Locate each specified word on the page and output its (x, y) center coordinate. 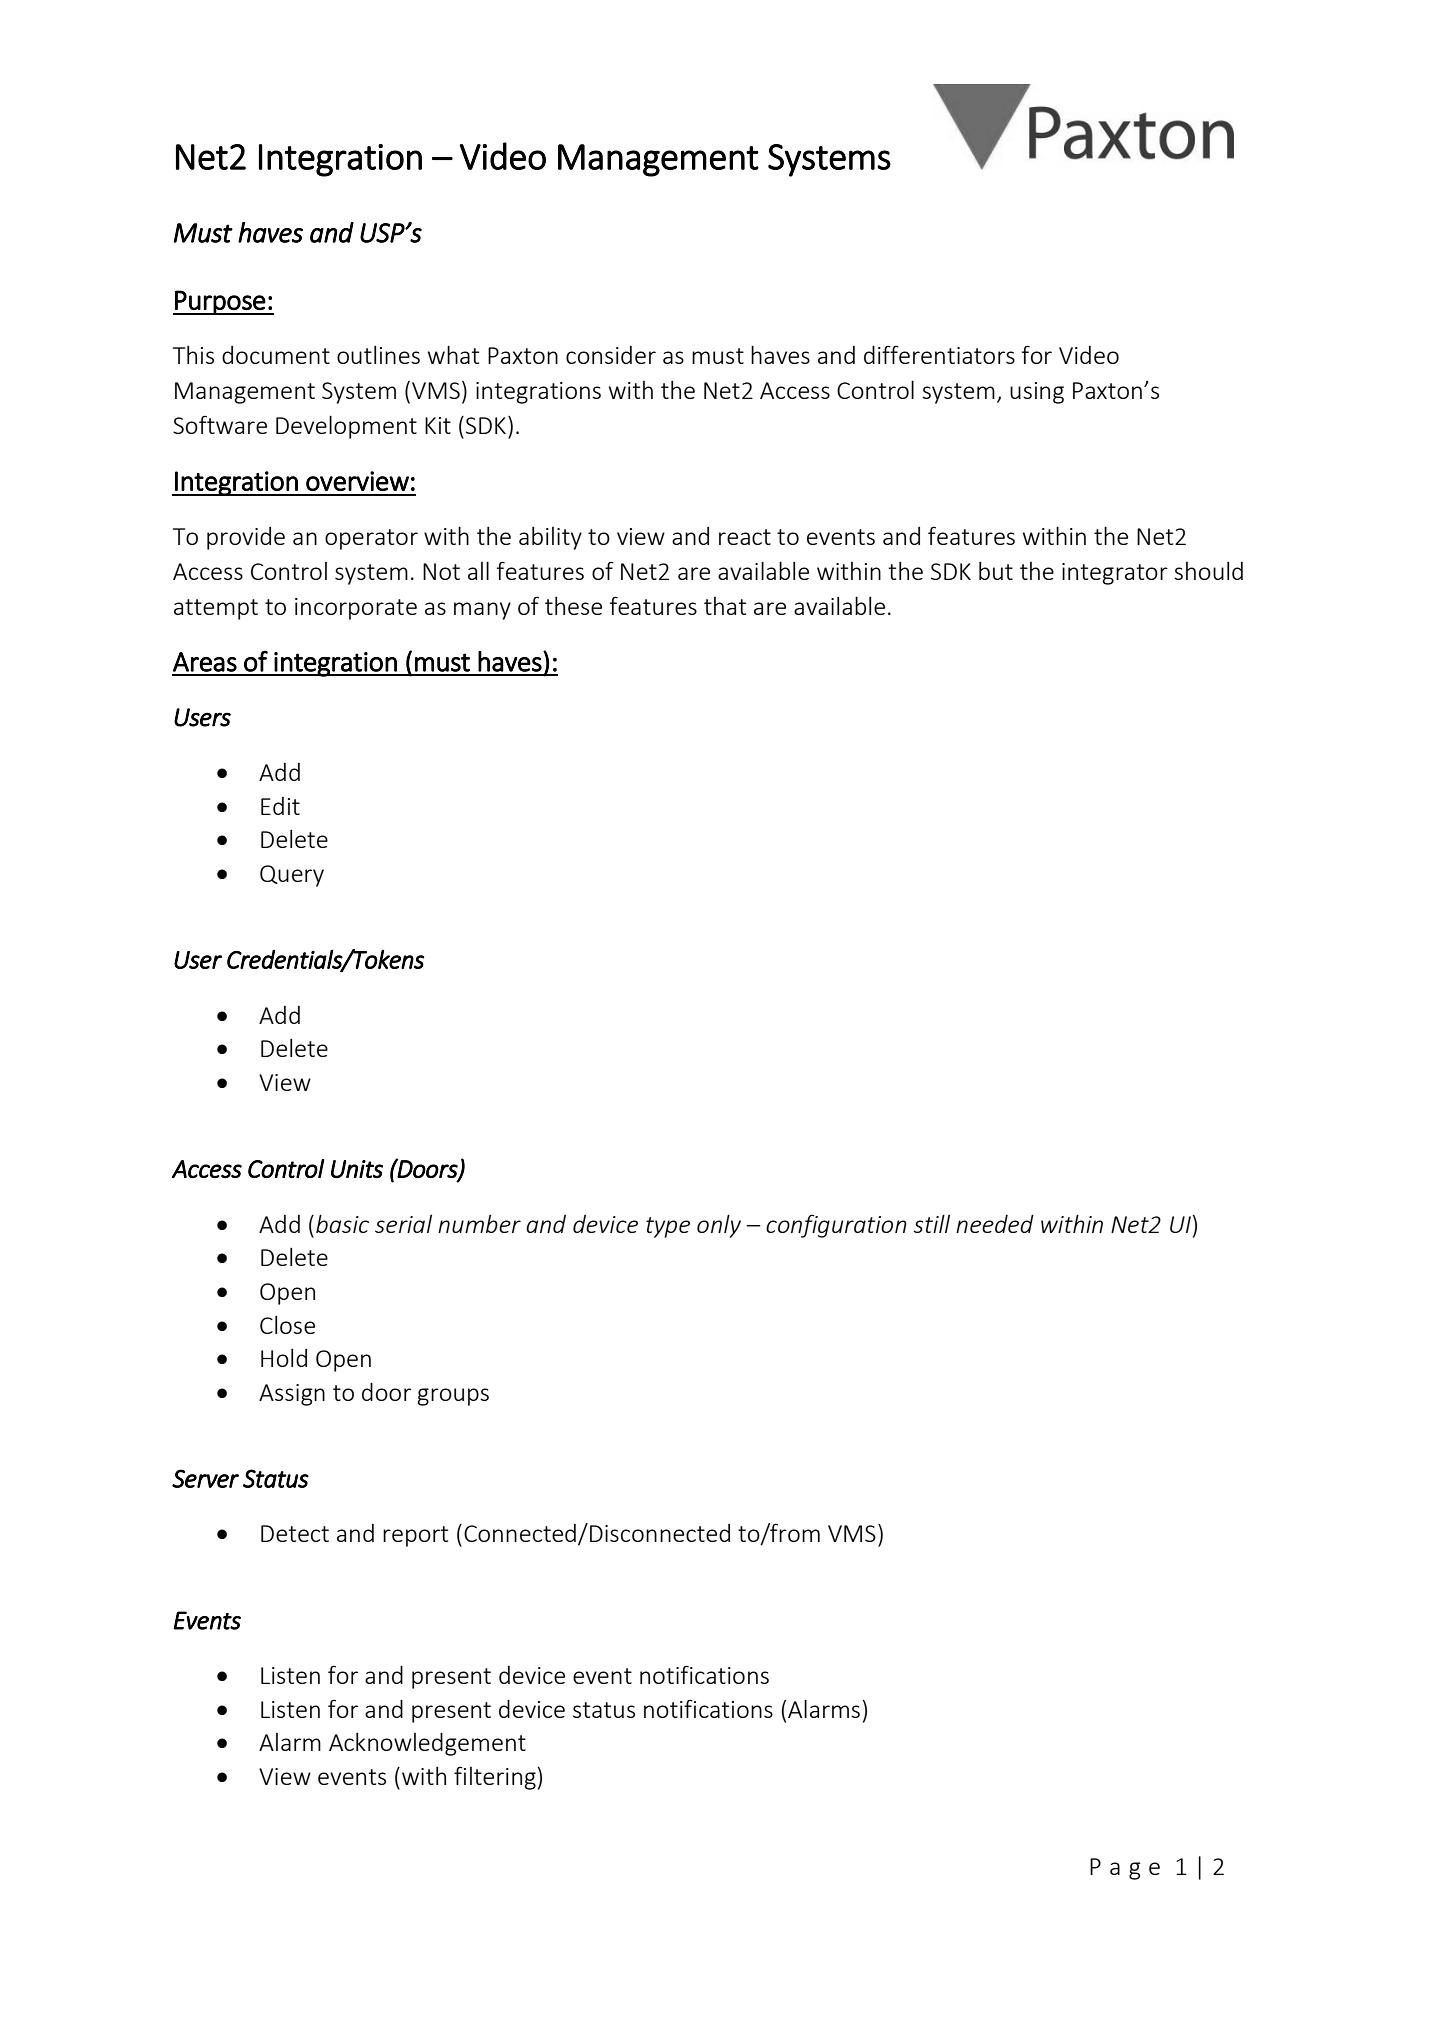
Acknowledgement (427, 1744)
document (276, 355)
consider (611, 355)
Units (357, 1169)
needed (995, 1224)
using (1037, 393)
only (719, 1226)
